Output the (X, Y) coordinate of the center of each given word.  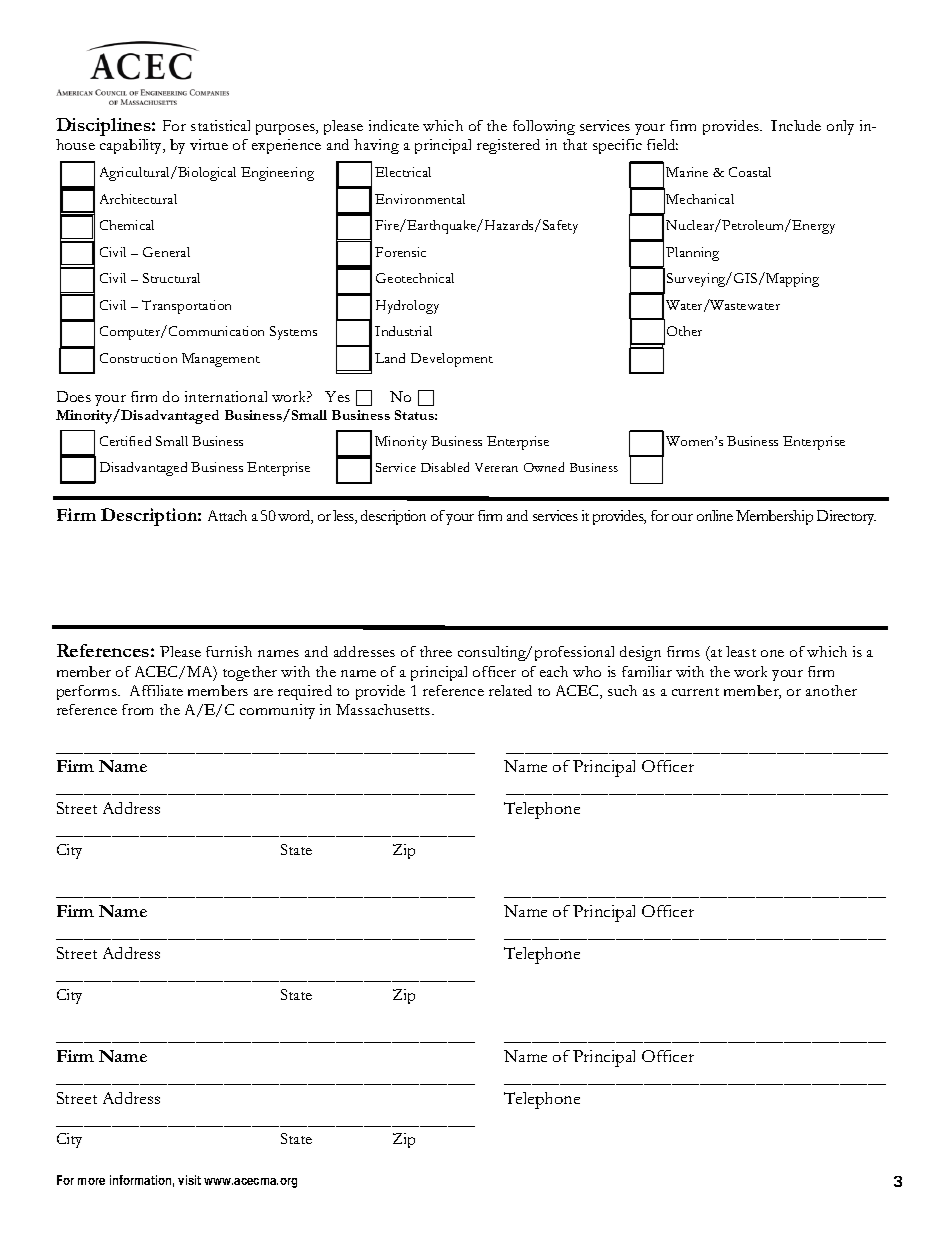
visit (189, 1180)
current (695, 692)
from (137, 709)
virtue (209, 144)
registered (508, 146)
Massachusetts (384, 709)
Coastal (750, 172)
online (715, 515)
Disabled (445, 467)
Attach (227, 515)
